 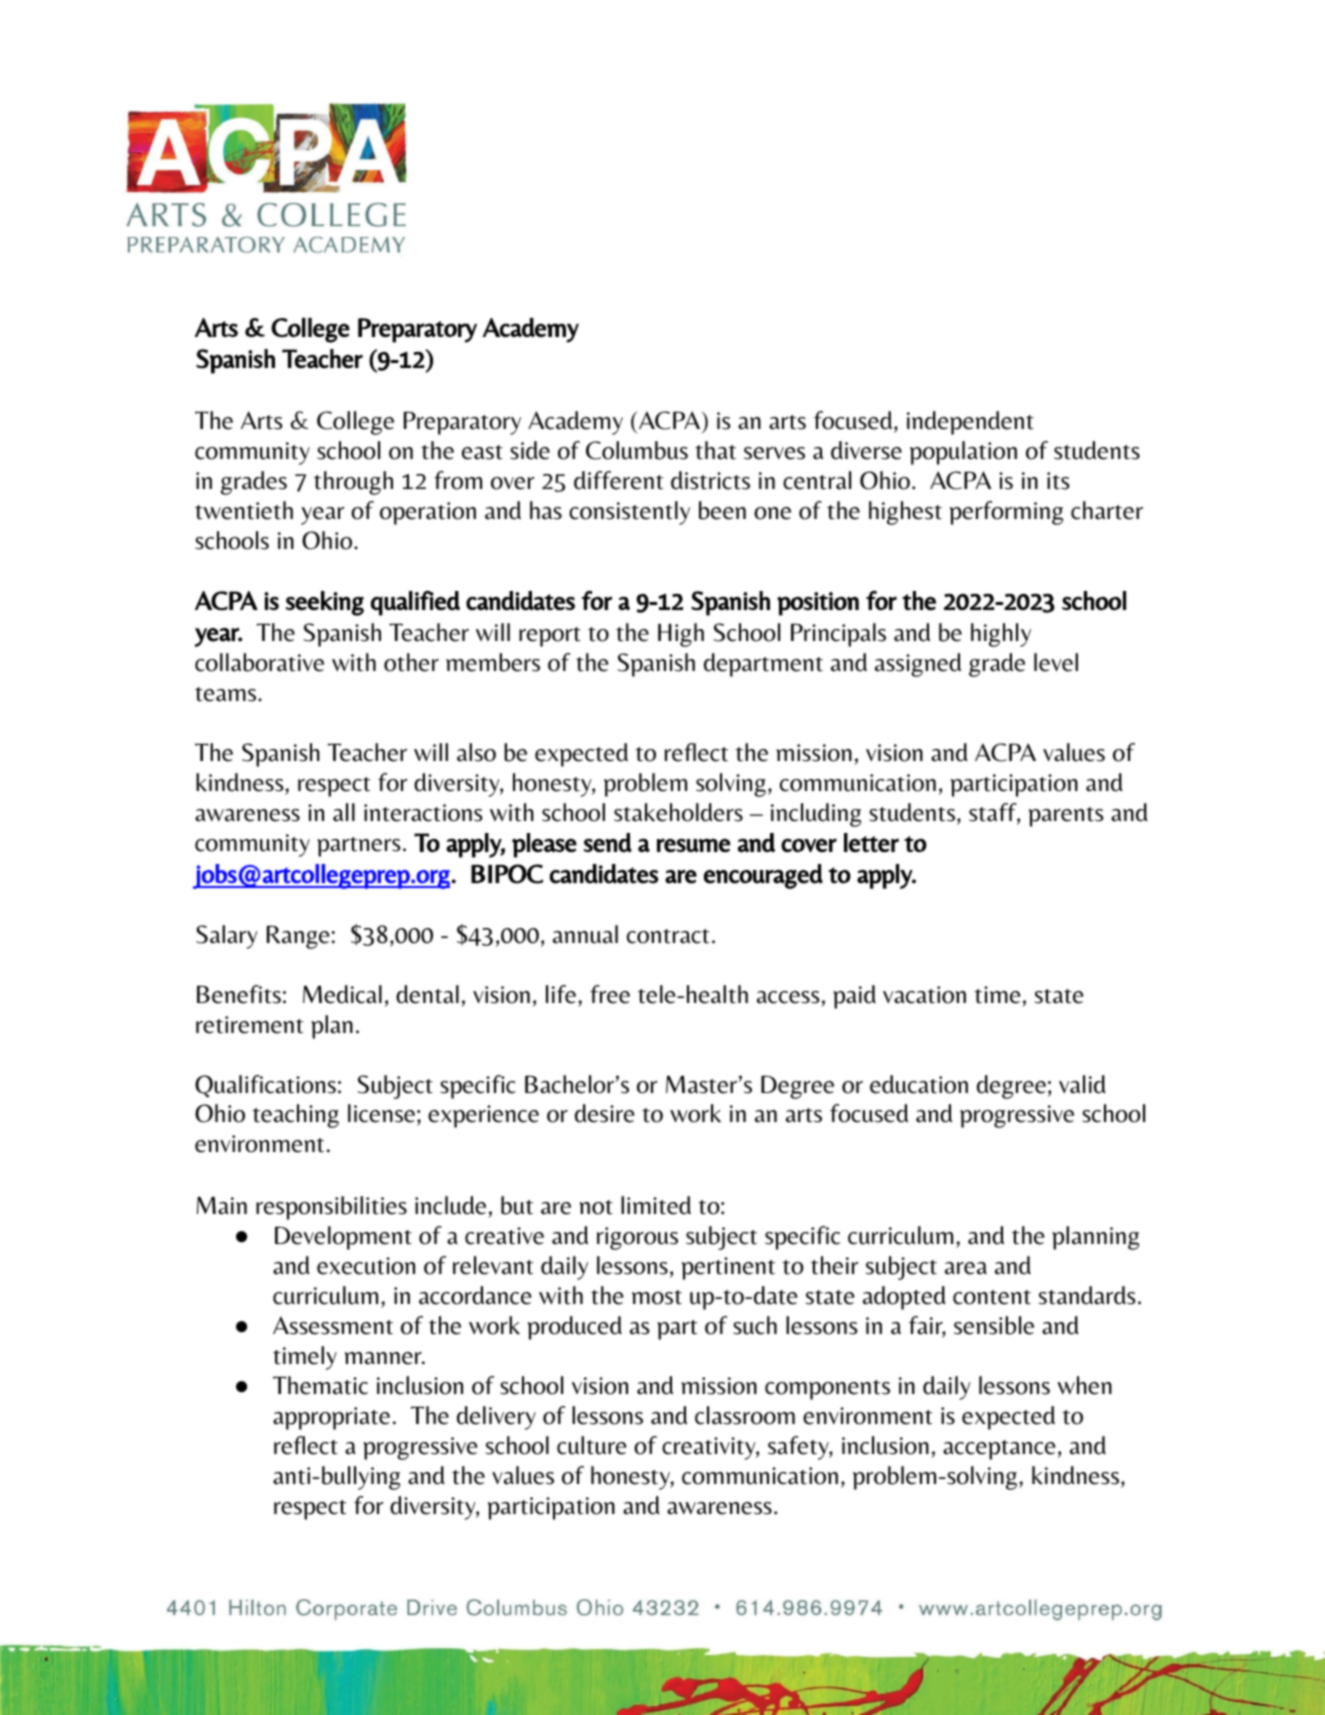 What do you see at coordinates (668, 936) in the document?
I see `contract` at bounding box center [668, 936].
